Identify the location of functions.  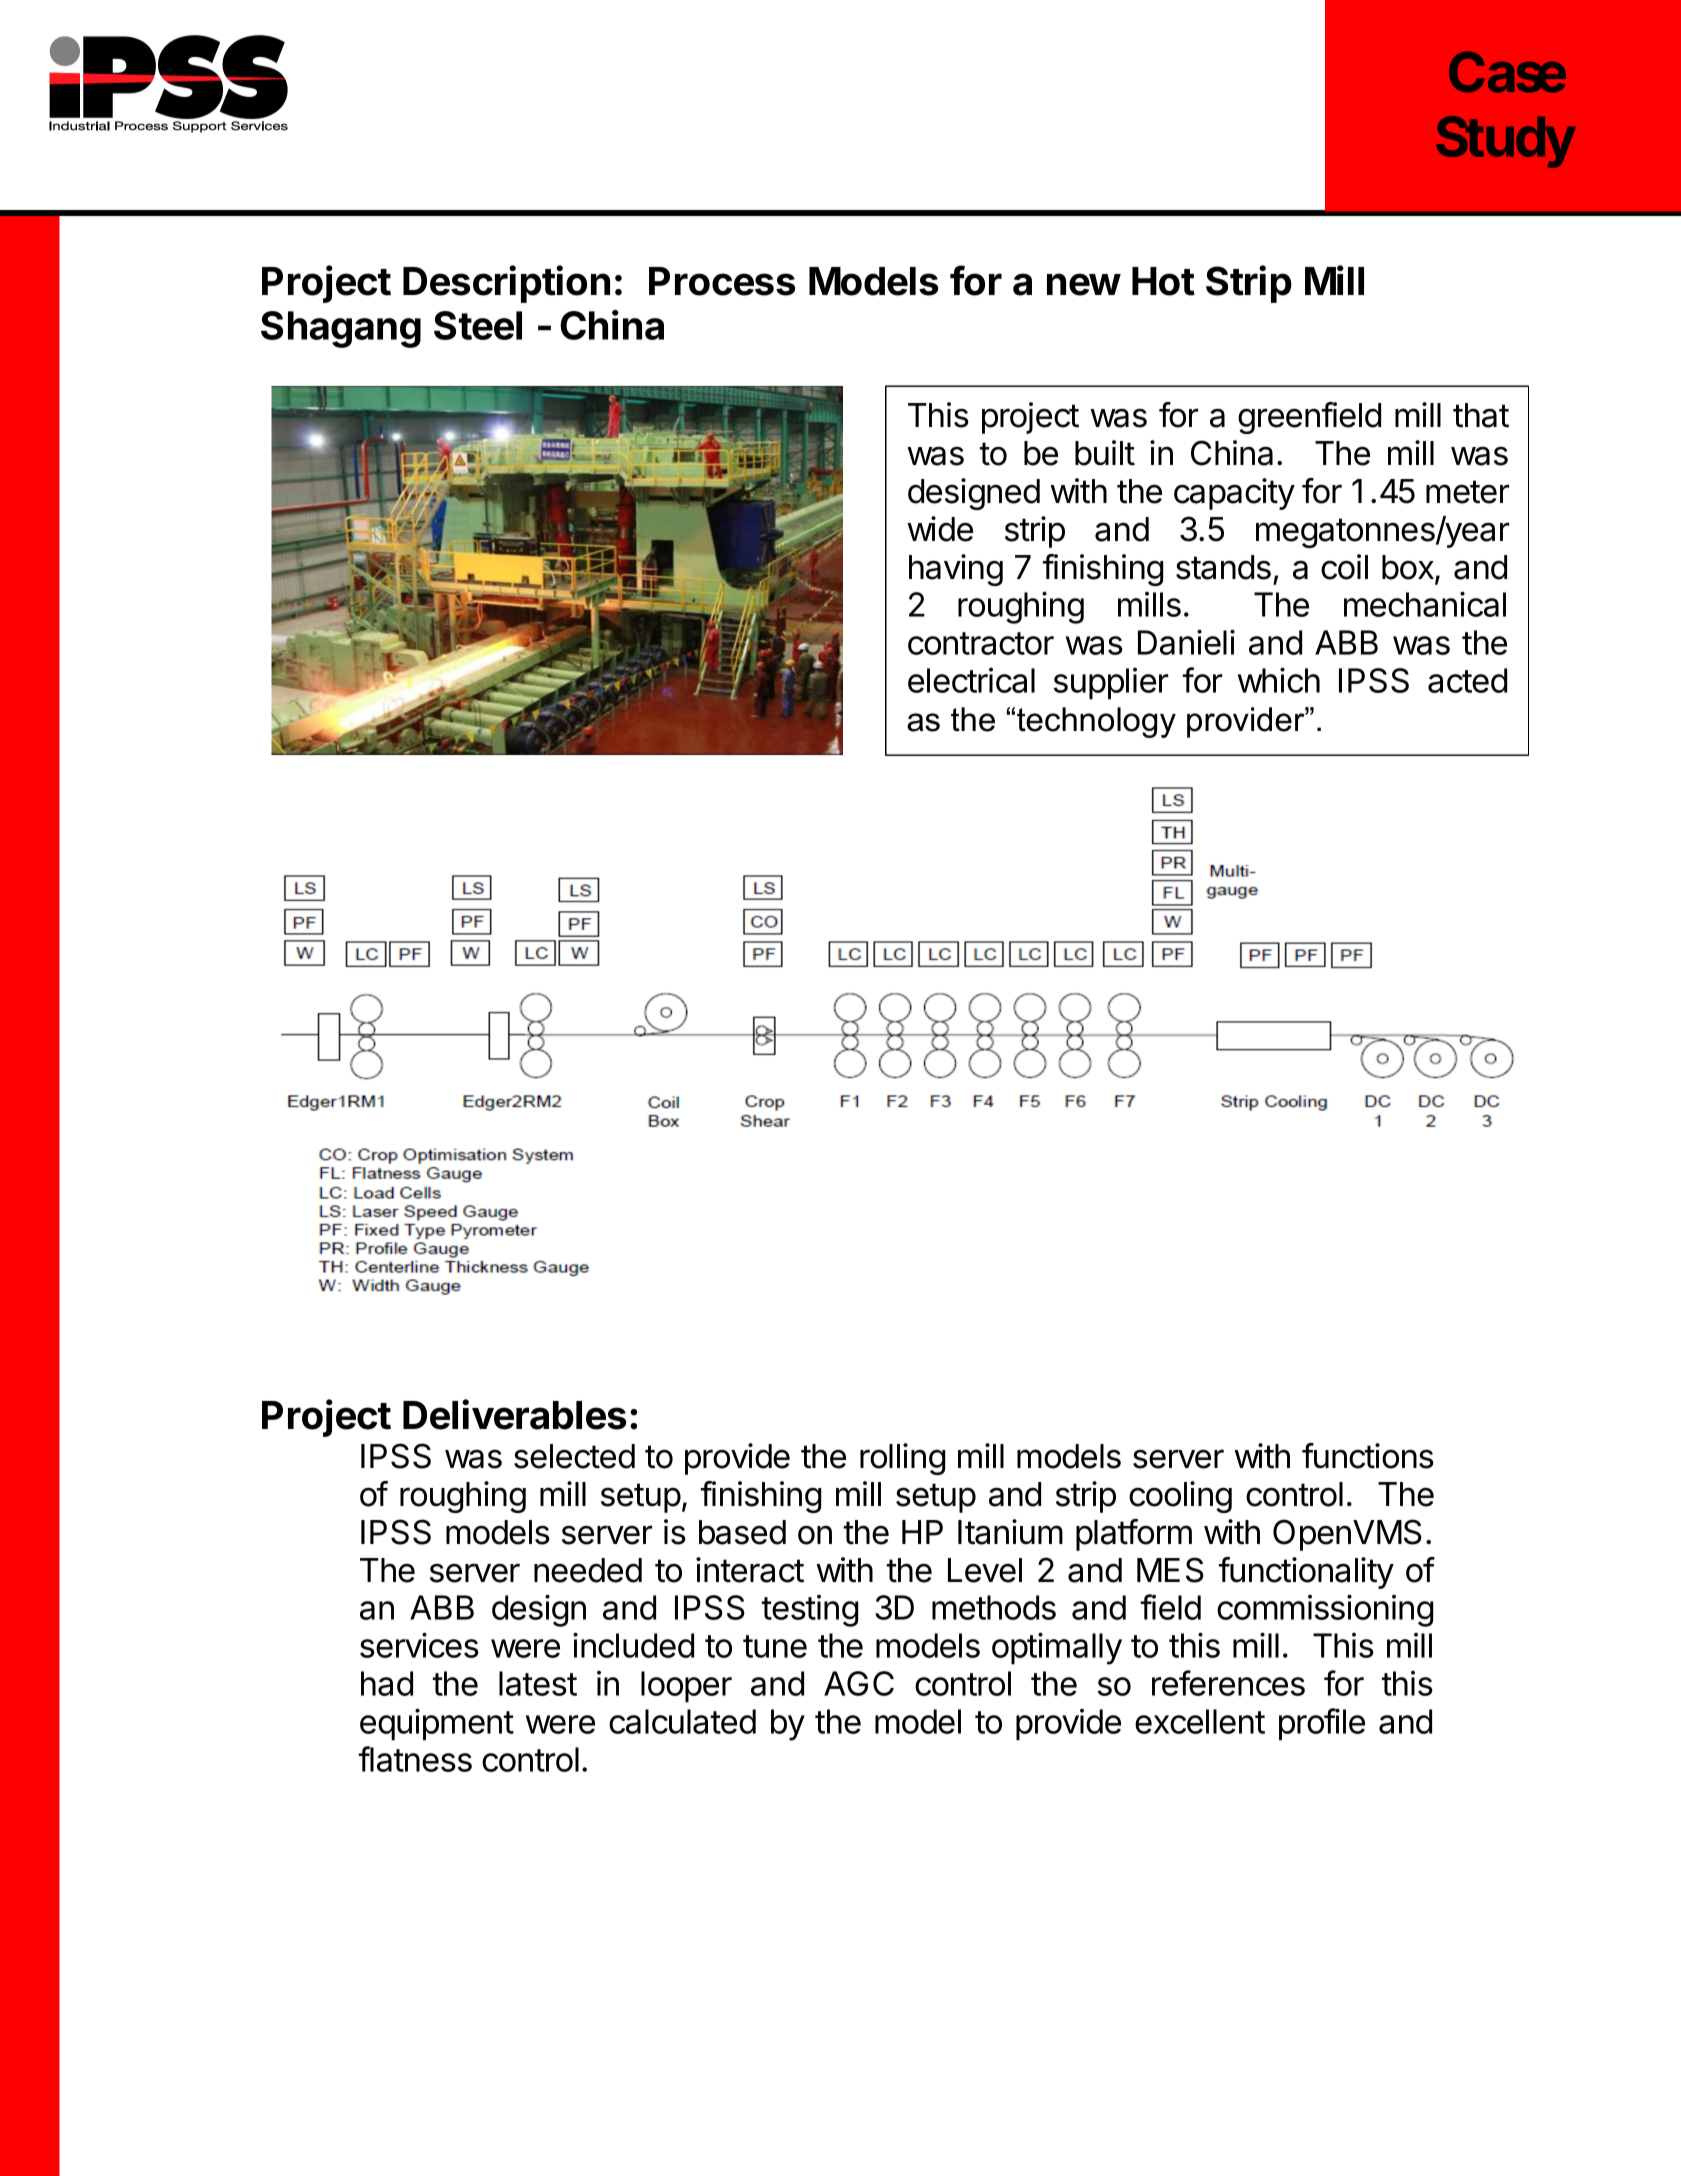
(1368, 1456).
